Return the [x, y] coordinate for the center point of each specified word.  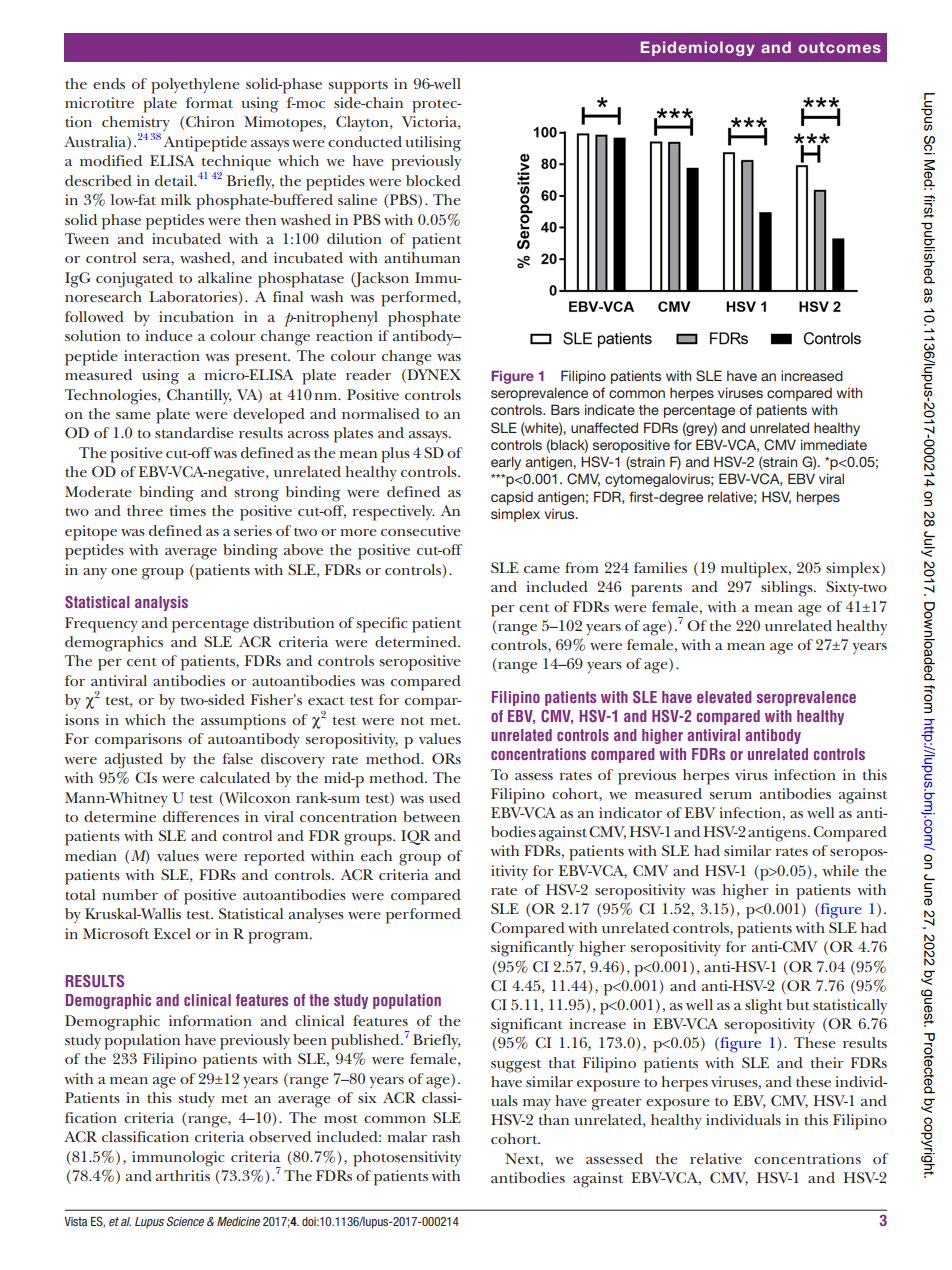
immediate [834, 444]
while [840, 870]
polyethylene [195, 86]
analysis [161, 603]
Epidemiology [698, 48]
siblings [788, 589]
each [376, 855]
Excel [172, 933]
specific [381, 625]
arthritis [183, 1175]
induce [169, 335]
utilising [433, 144]
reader [368, 374]
